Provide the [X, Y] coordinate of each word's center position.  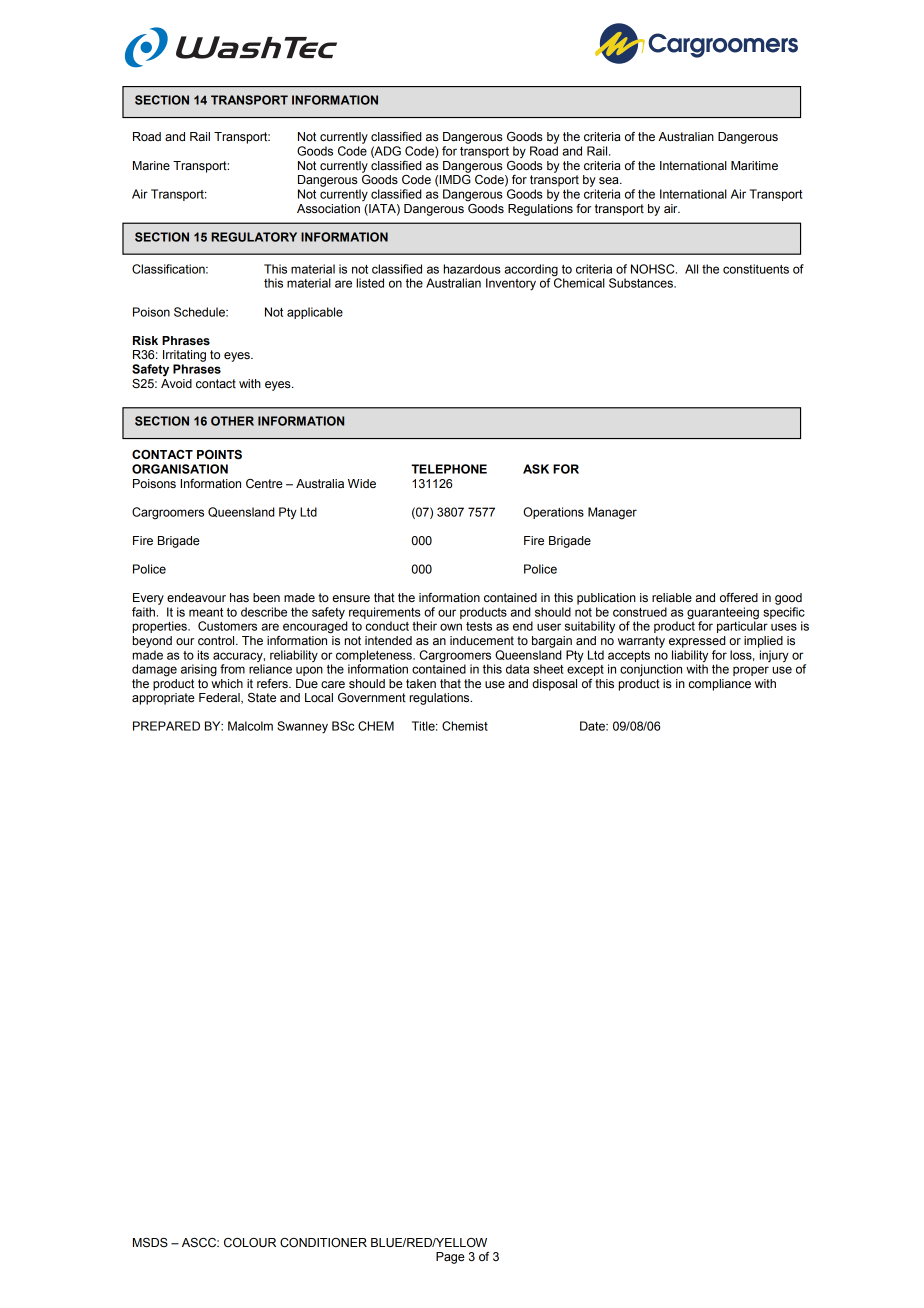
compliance [720, 685]
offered [739, 597]
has [239, 597]
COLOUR [250, 1243]
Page [450, 1258]
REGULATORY [254, 237]
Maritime [754, 166]
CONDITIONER [323, 1243]
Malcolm [250, 726]
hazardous [472, 269]
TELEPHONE [449, 469]
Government [372, 698]
